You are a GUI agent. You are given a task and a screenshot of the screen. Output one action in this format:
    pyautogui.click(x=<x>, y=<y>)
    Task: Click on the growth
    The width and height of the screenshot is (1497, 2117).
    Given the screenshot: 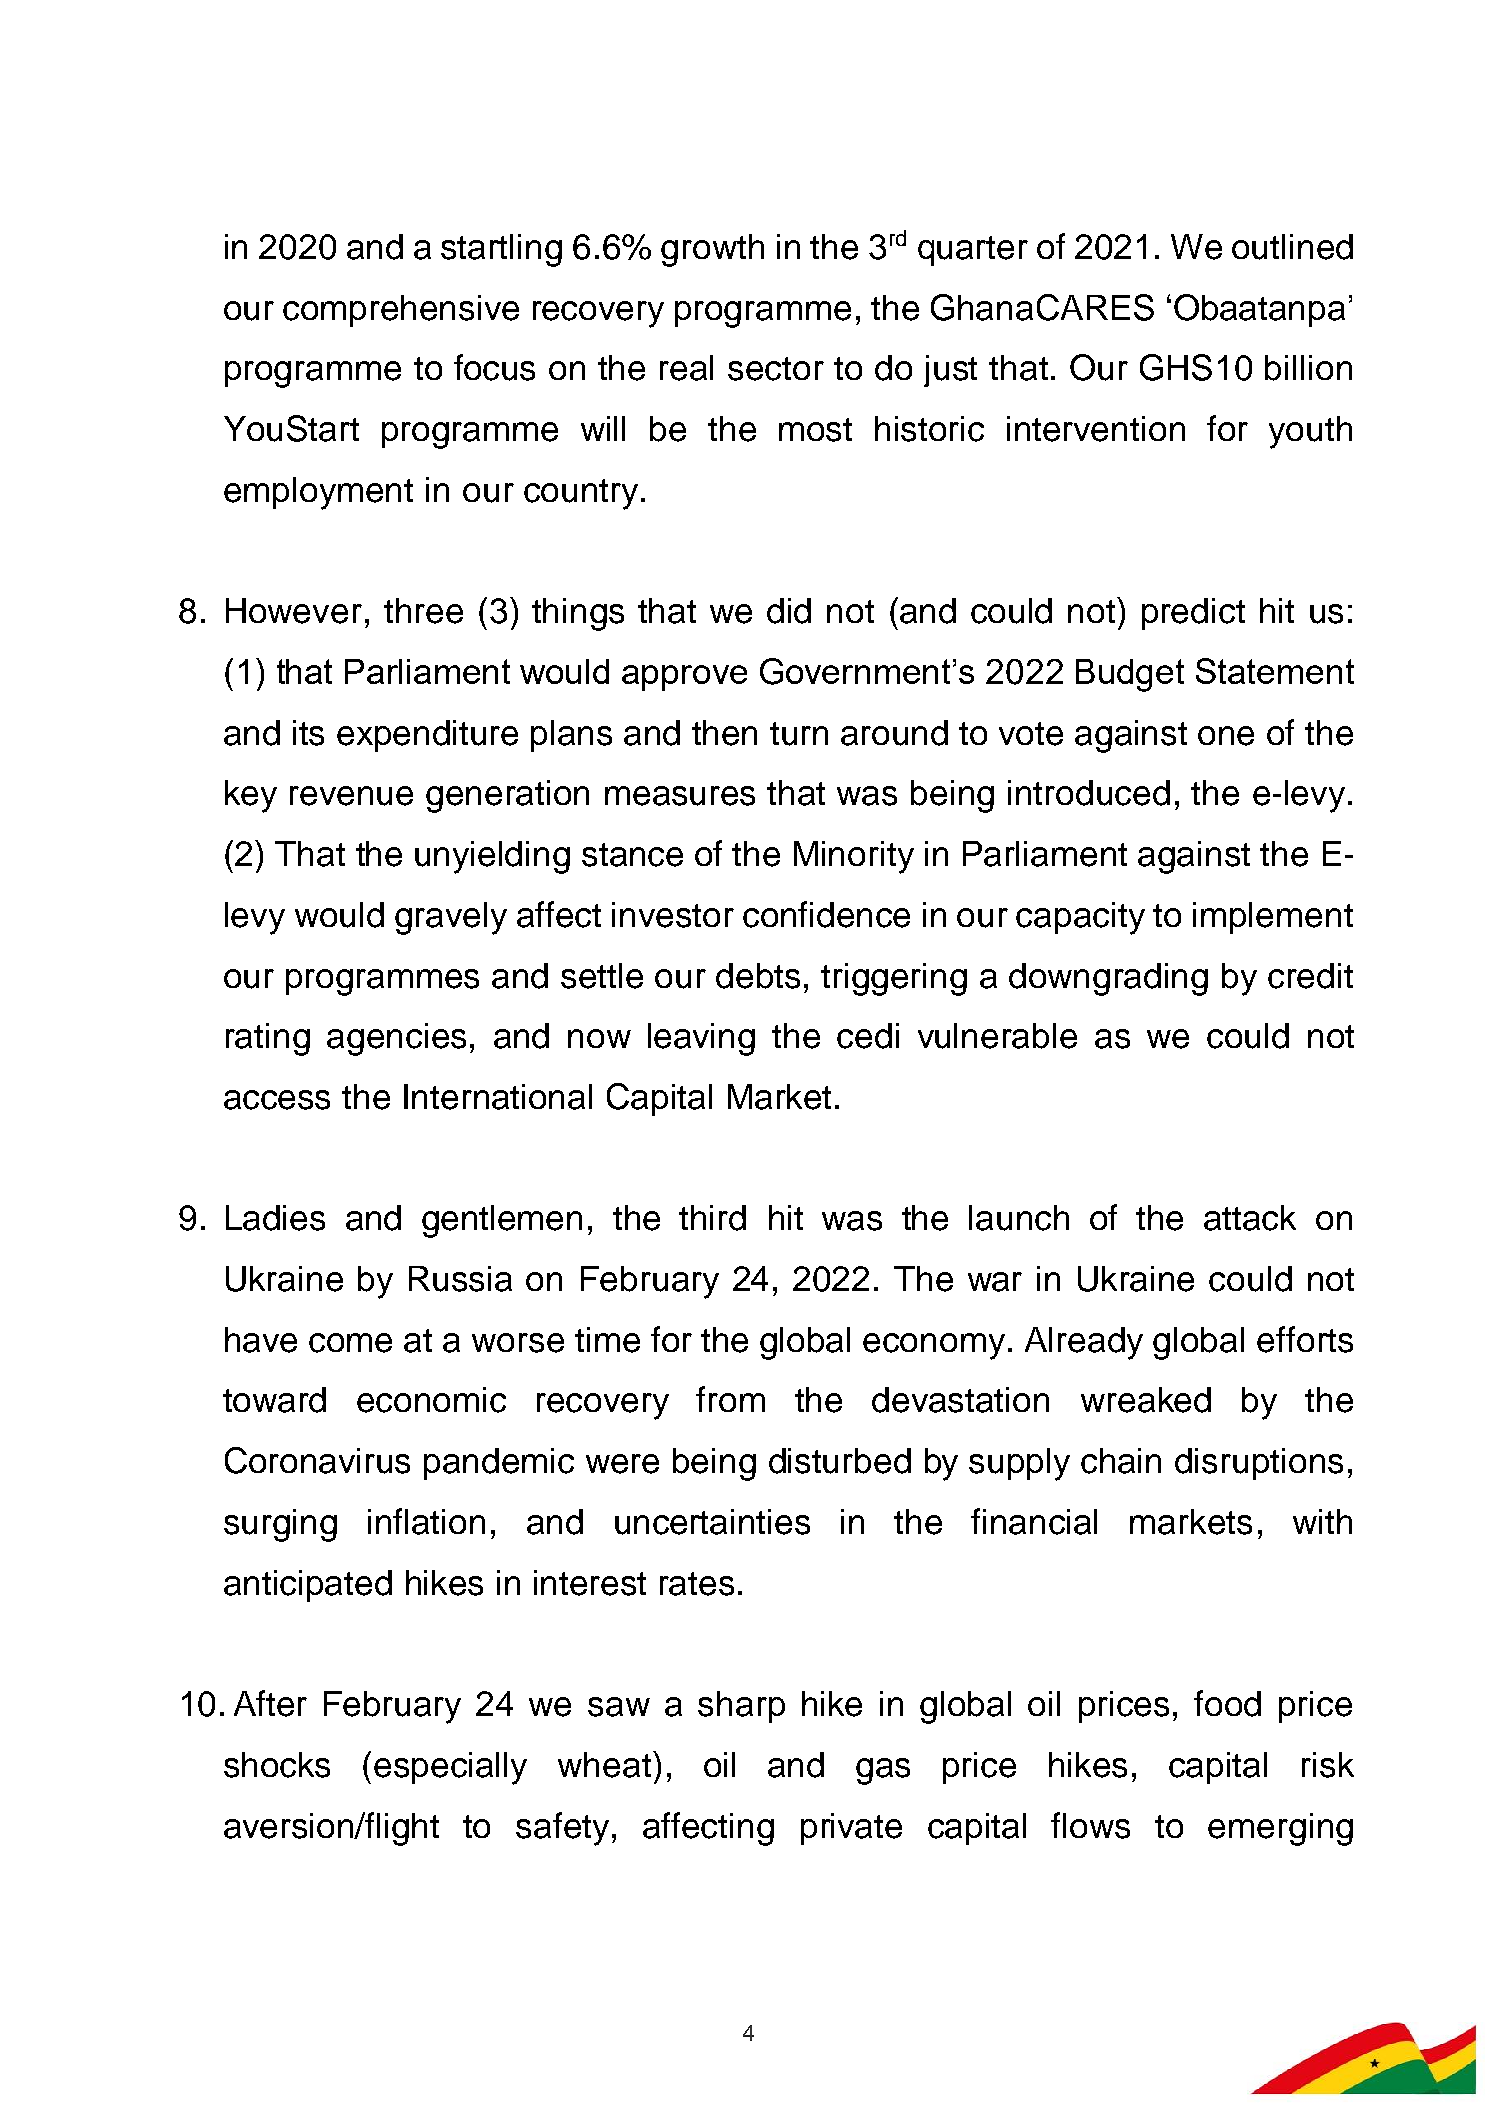 What is the action you would take?
    pyautogui.click(x=712, y=250)
